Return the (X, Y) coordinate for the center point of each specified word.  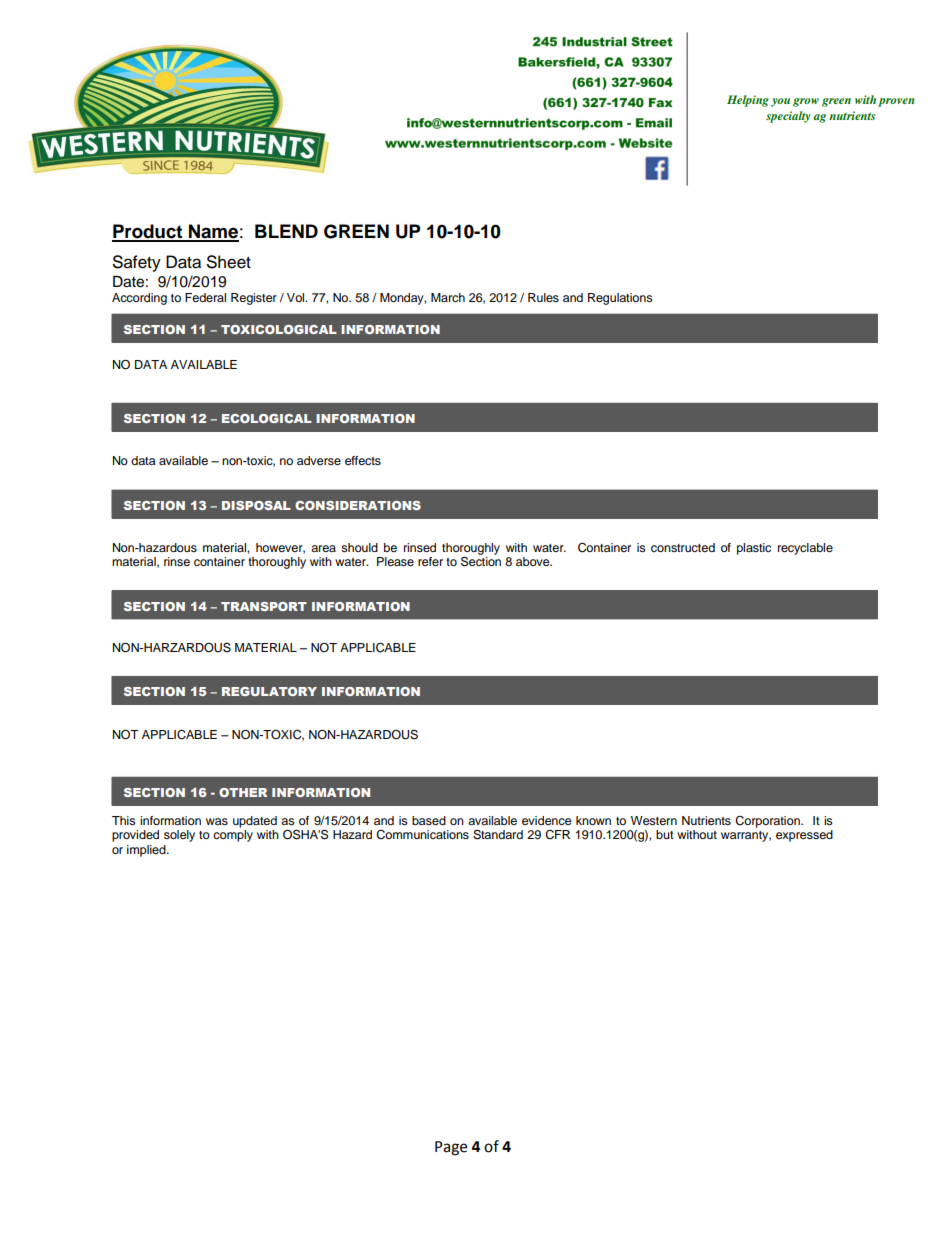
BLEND (286, 231)
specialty (788, 117)
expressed (804, 836)
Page (451, 1148)
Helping (748, 101)
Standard (498, 835)
